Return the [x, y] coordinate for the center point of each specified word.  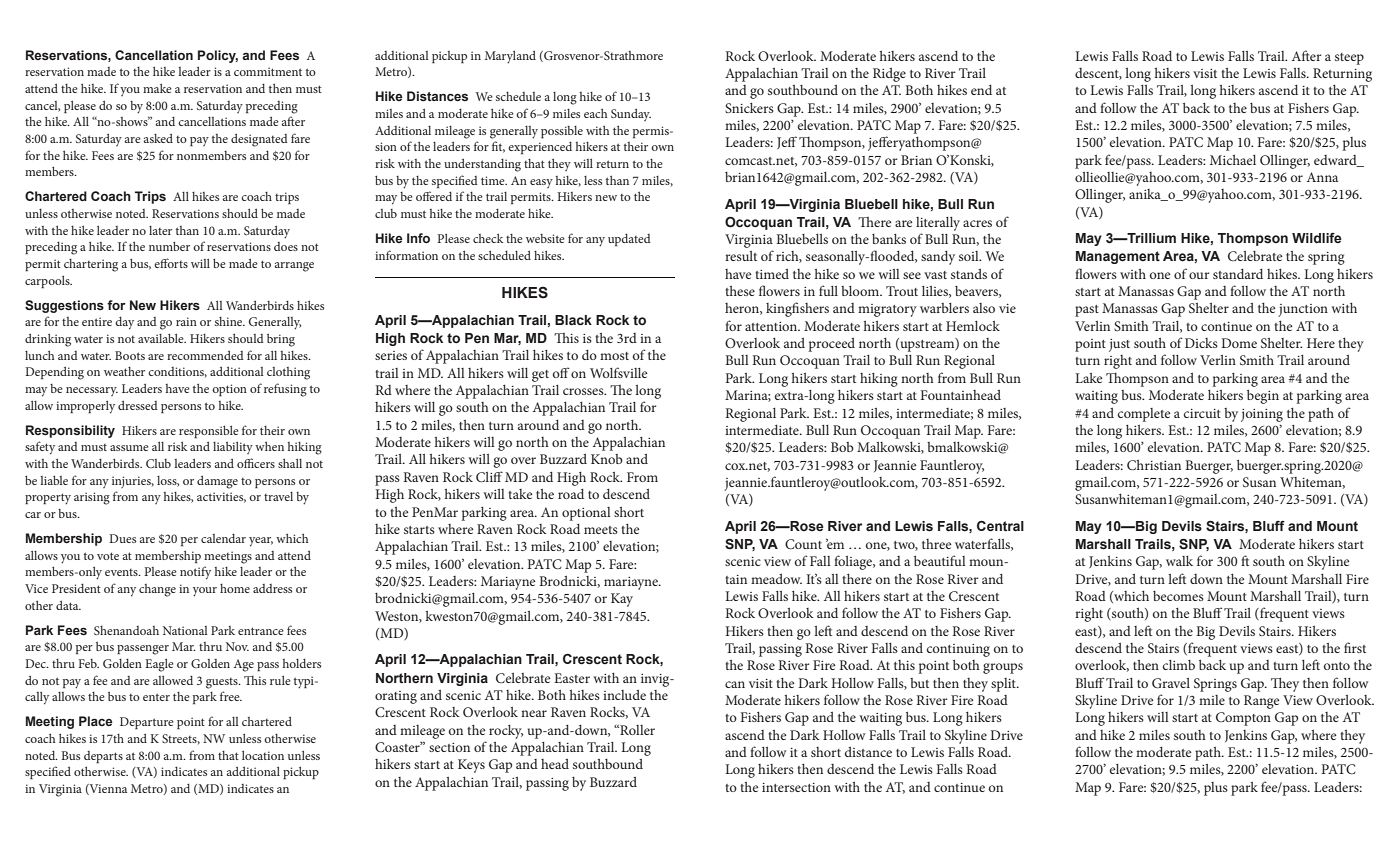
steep [1349, 59]
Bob [842, 447]
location [263, 755]
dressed [138, 405]
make [157, 88]
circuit [1202, 413]
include [624, 695]
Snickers [749, 108]
